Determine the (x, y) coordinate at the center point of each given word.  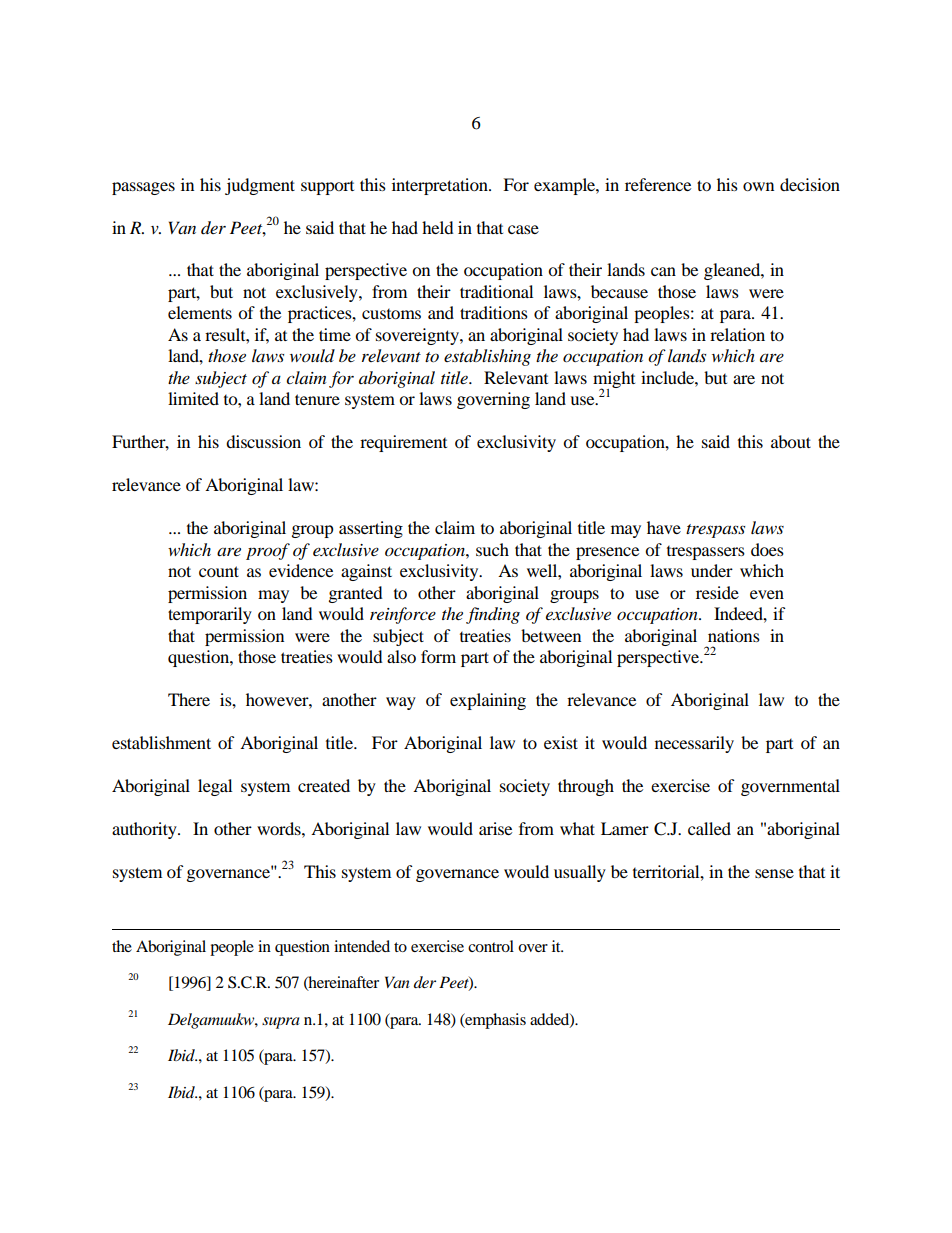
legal (215, 787)
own (758, 186)
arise (495, 828)
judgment (260, 186)
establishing (487, 357)
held (438, 227)
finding (493, 615)
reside (717, 592)
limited (193, 398)
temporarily (210, 615)
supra (281, 1023)
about (791, 441)
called (709, 828)
